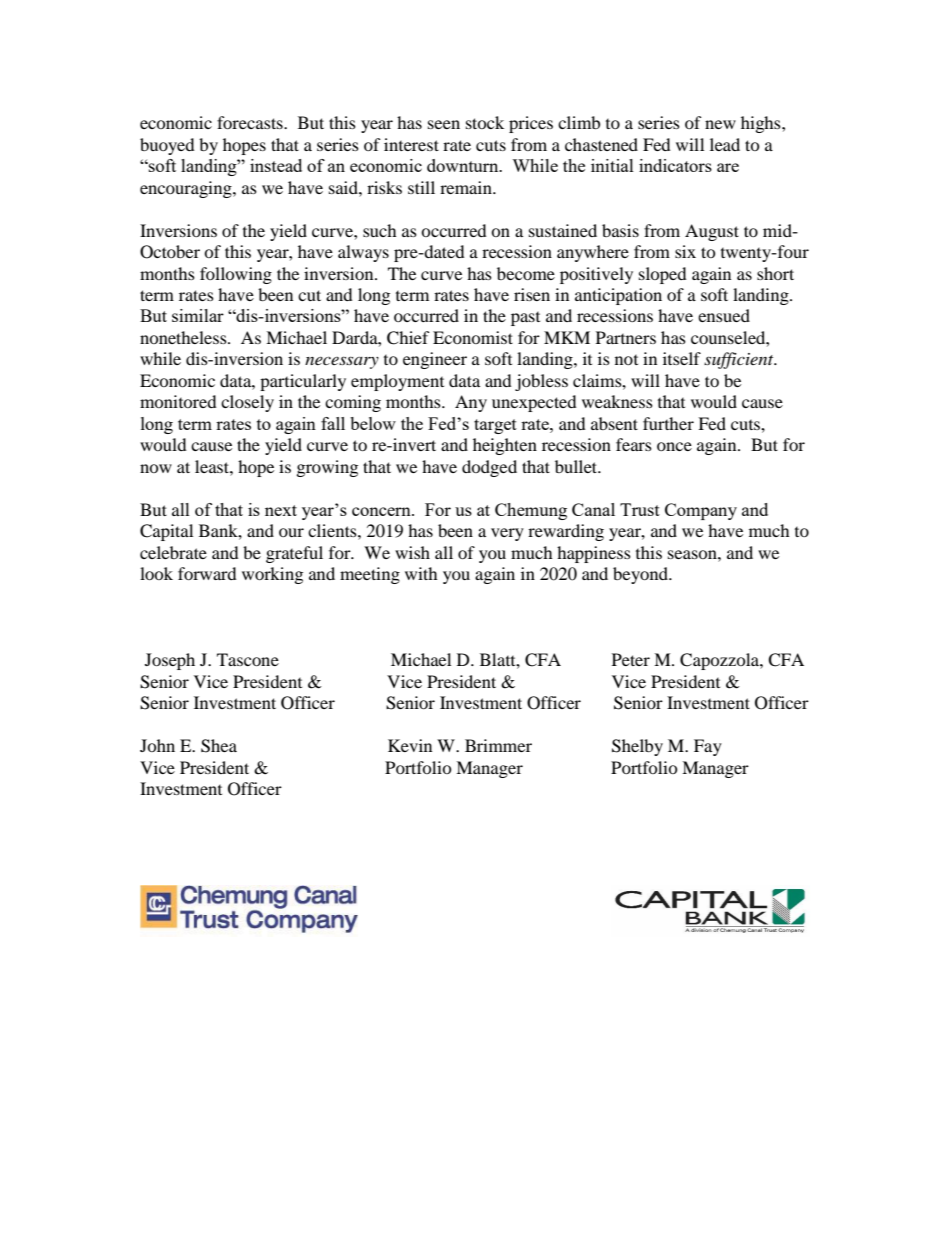 This screenshot has height=1233, width=952. What do you see at coordinates (473, 337) in the screenshot?
I see `Economist` at bounding box center [473, 337].
